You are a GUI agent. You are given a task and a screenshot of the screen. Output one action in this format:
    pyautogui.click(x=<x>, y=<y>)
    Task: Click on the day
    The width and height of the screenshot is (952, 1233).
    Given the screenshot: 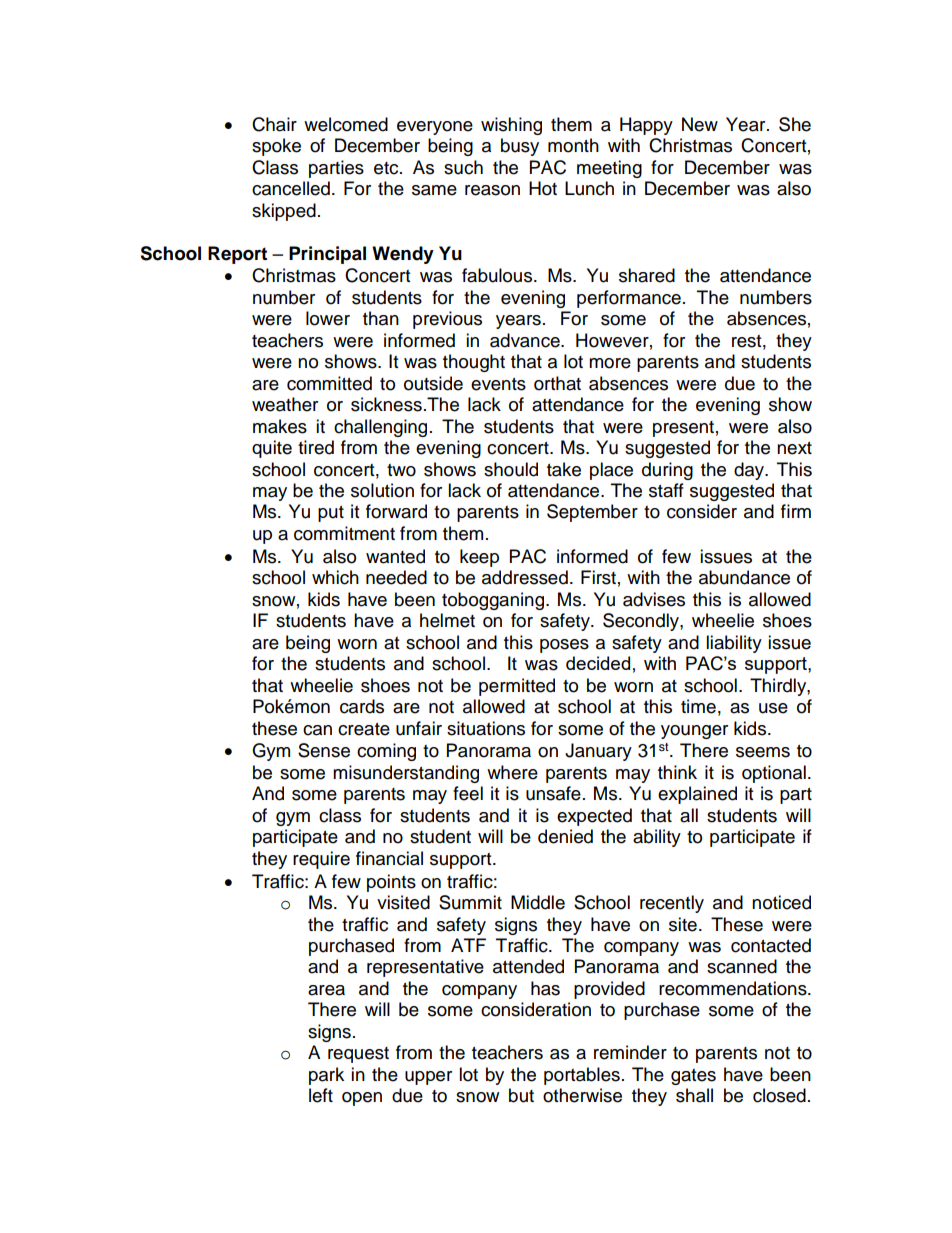 What is the action you would take?
    pyautogui.click(x=750, y=471)
